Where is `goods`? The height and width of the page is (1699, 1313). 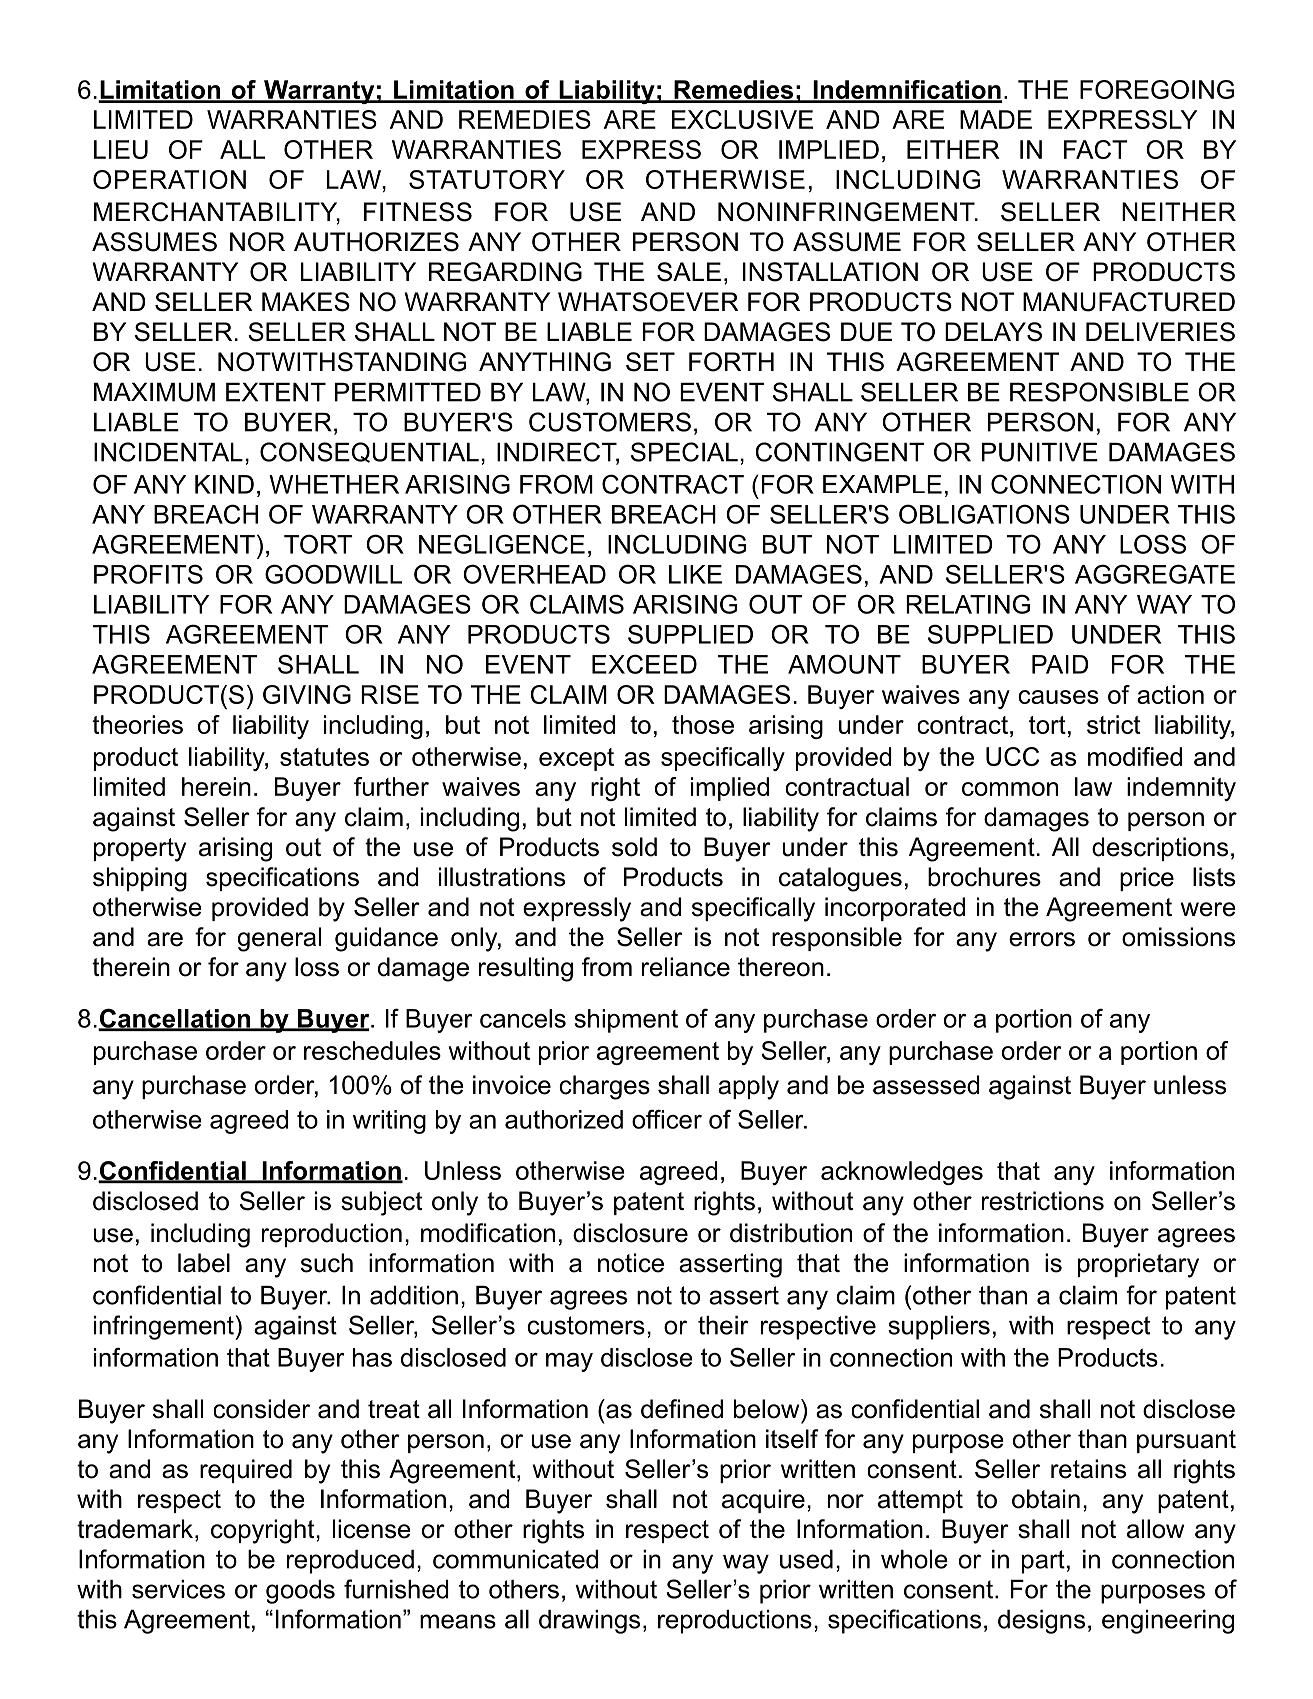
goods is located at coordinates (300, 1592).
